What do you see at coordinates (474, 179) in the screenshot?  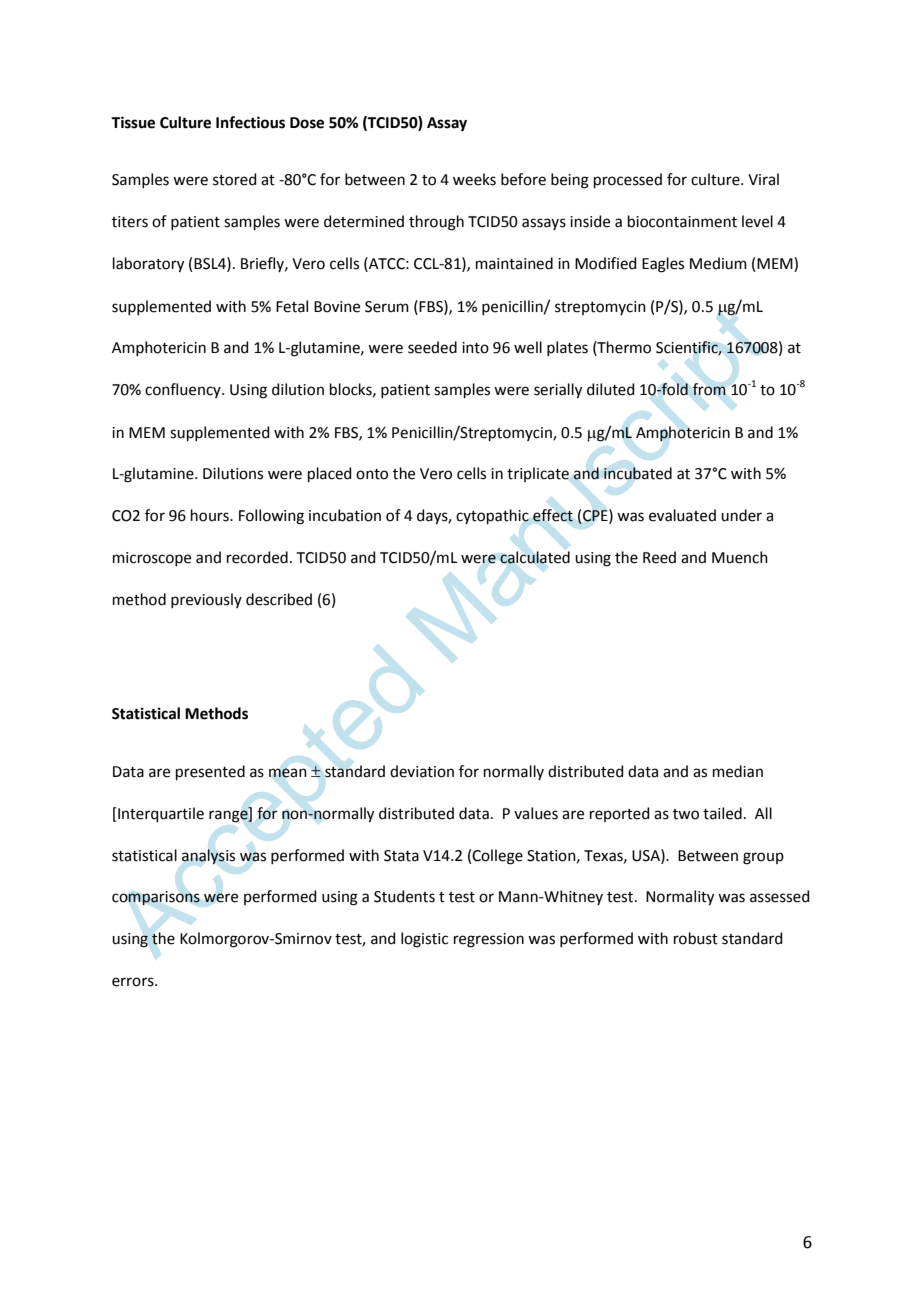 I see `weeks` at bounding box center [474, 179].
